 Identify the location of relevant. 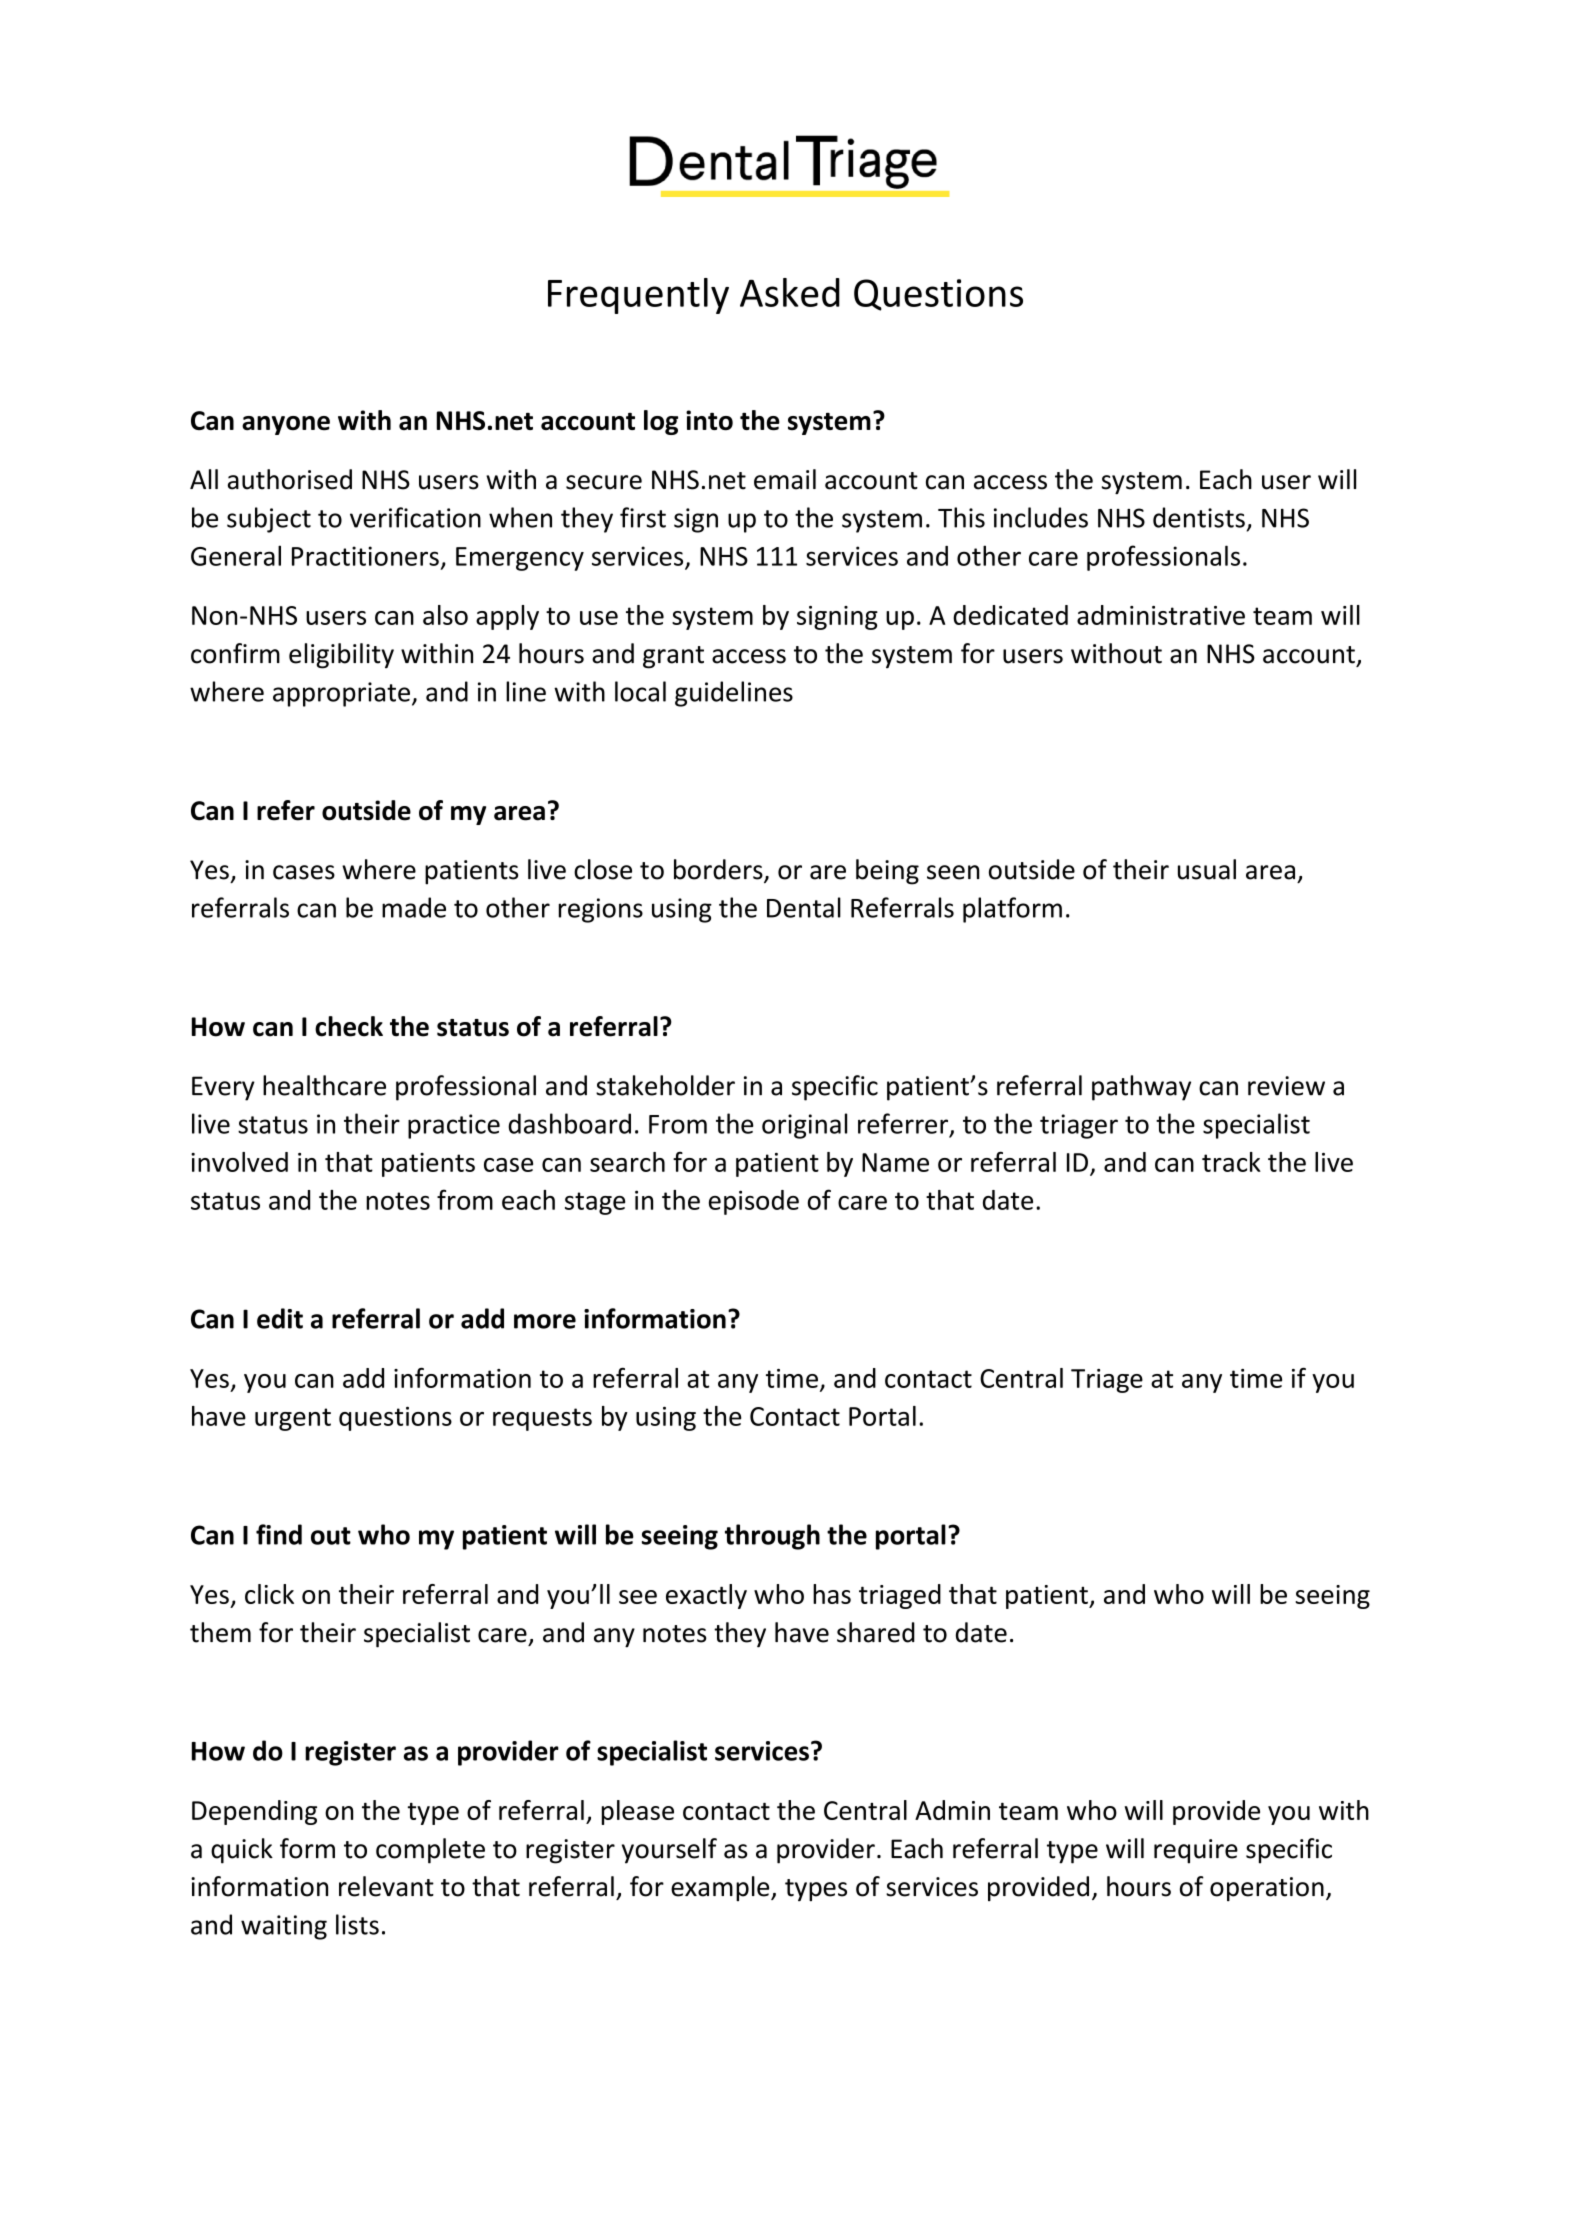
(386, 1886).
